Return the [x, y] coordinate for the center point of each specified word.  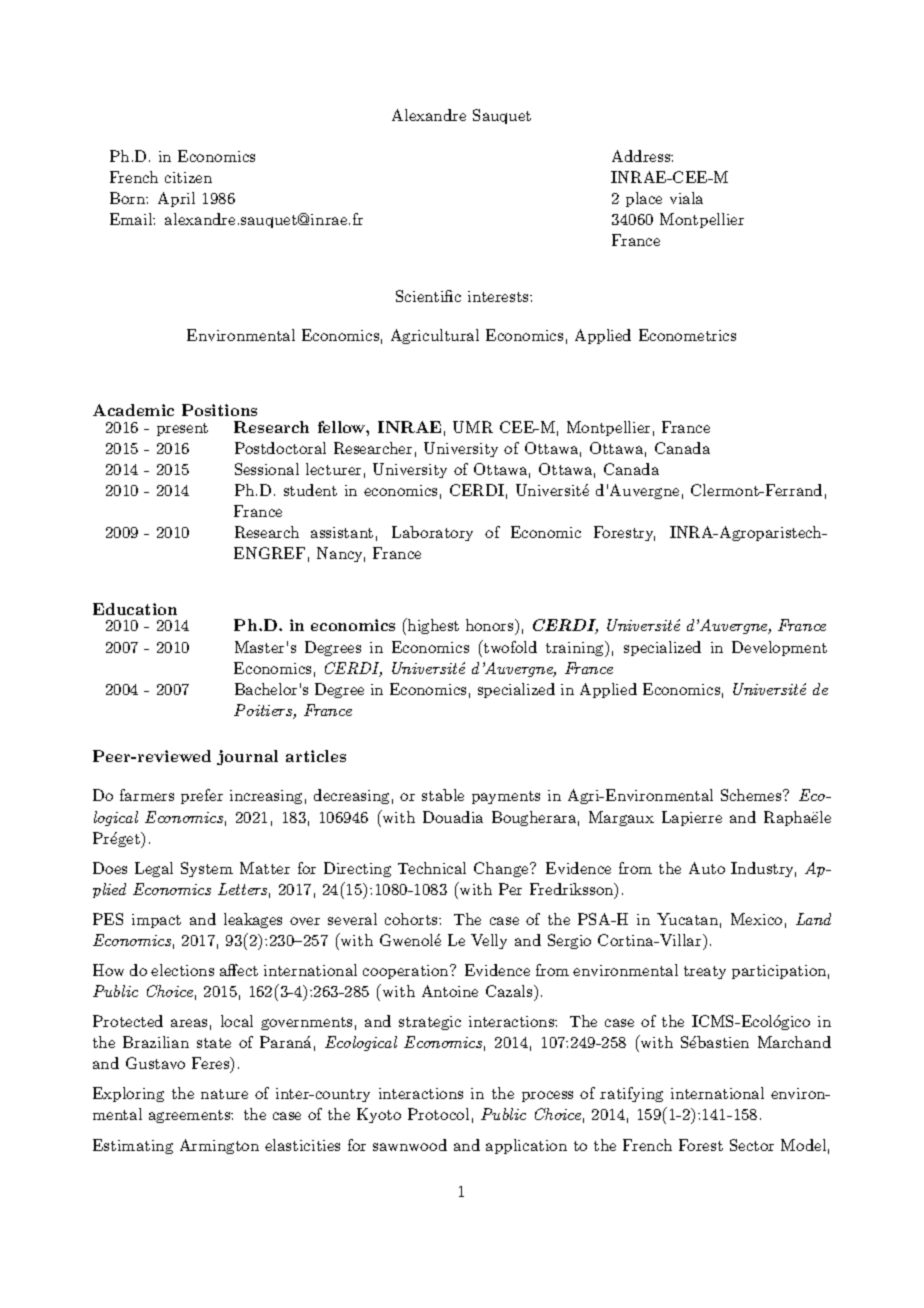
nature [224, 1094]
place [644, 199]
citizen [188, 177]
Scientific [428, 296]
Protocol [438, 1114]
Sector [752, 1145]
